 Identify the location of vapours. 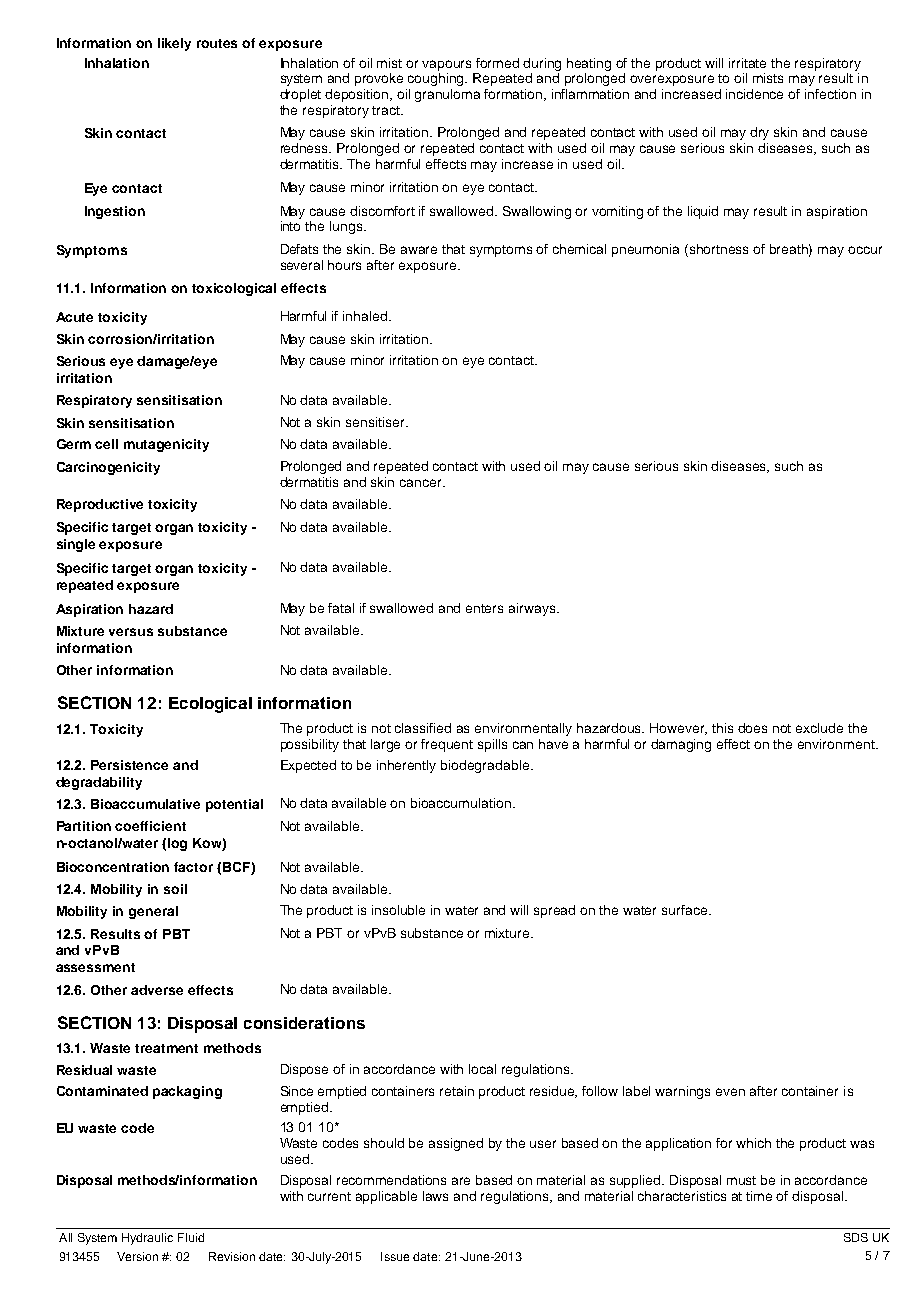
(446, 65).
